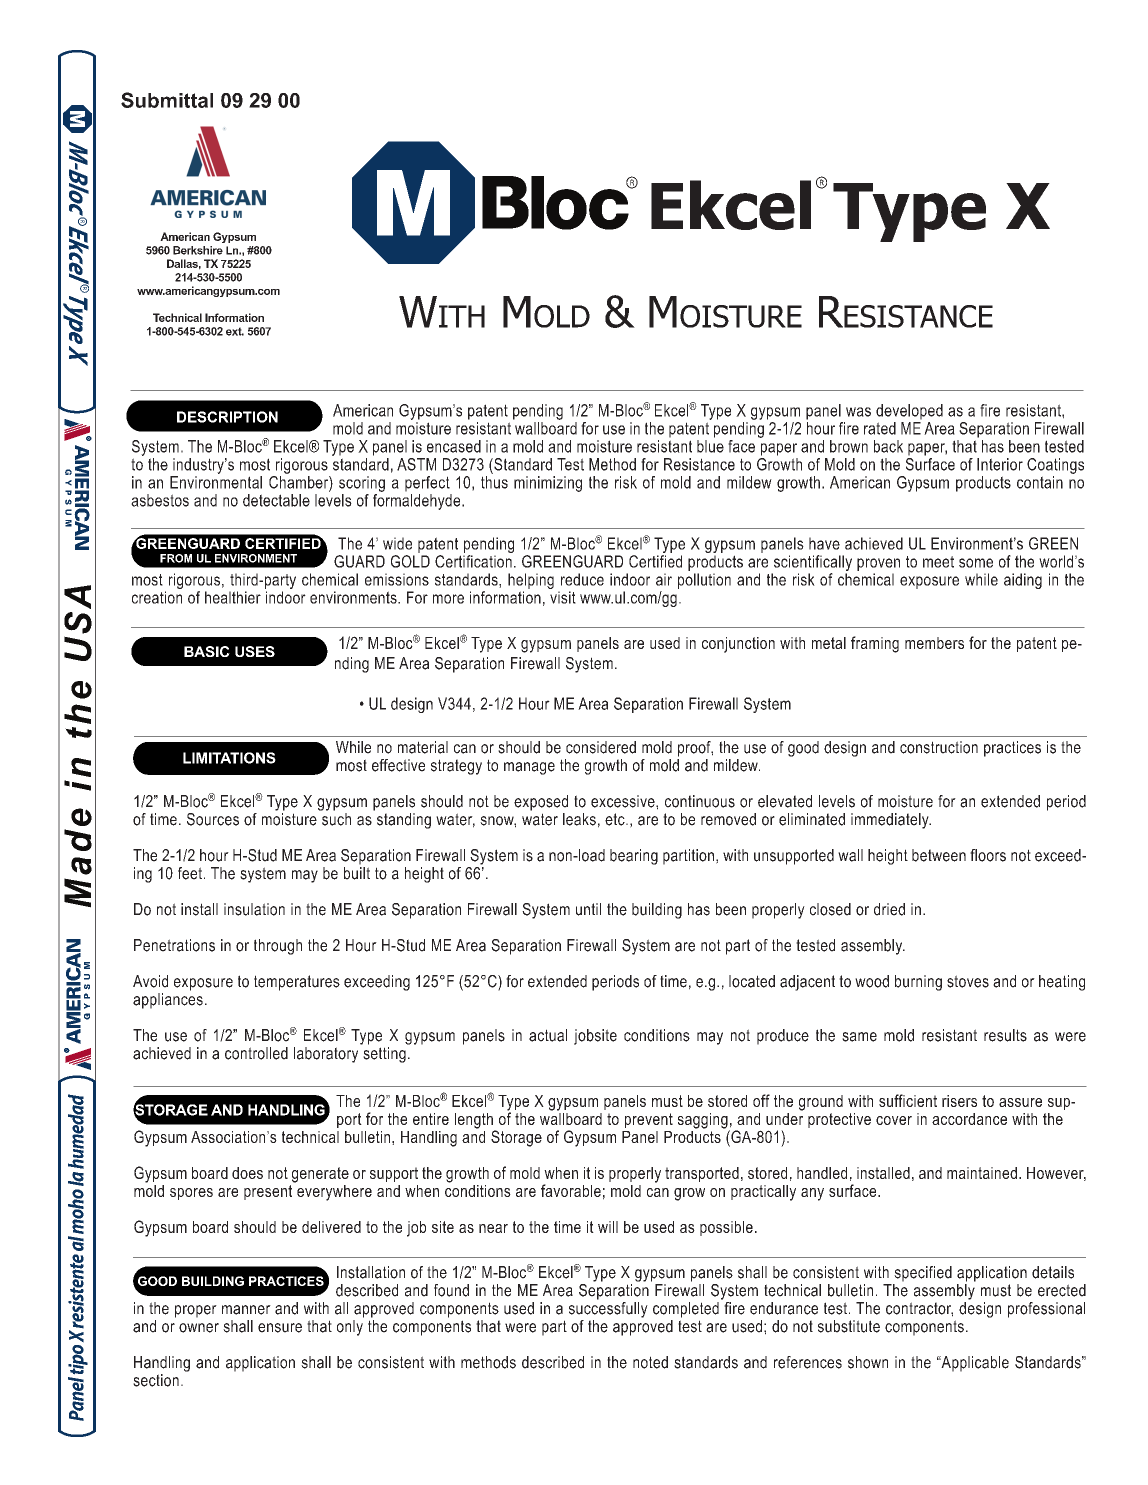 Image resolution: width=1148 pixels, height=1485 pixels. What do you see at coordinates (909, 412) in the page?
I see `developed` at bounding box center [909, 412].
